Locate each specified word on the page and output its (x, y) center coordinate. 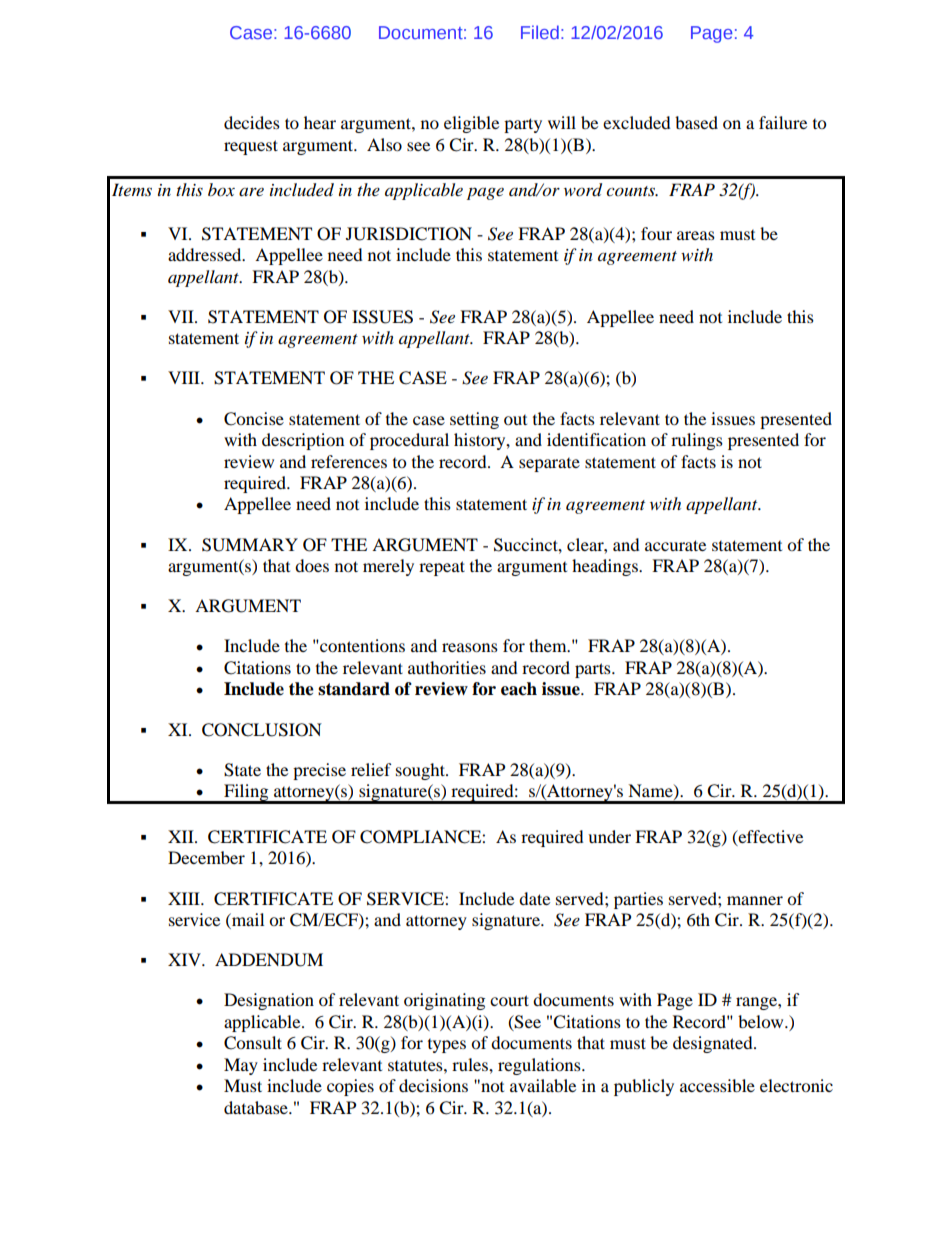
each (519, 689)
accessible (717, 1085)
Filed (540, 32)
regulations (540, 1066)
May (241, 1066)
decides (252, 122)
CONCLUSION (262, 730)
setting (474, 420)
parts (594, 670)
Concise (254, 419)
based (696, 122)
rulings (697, 441)
